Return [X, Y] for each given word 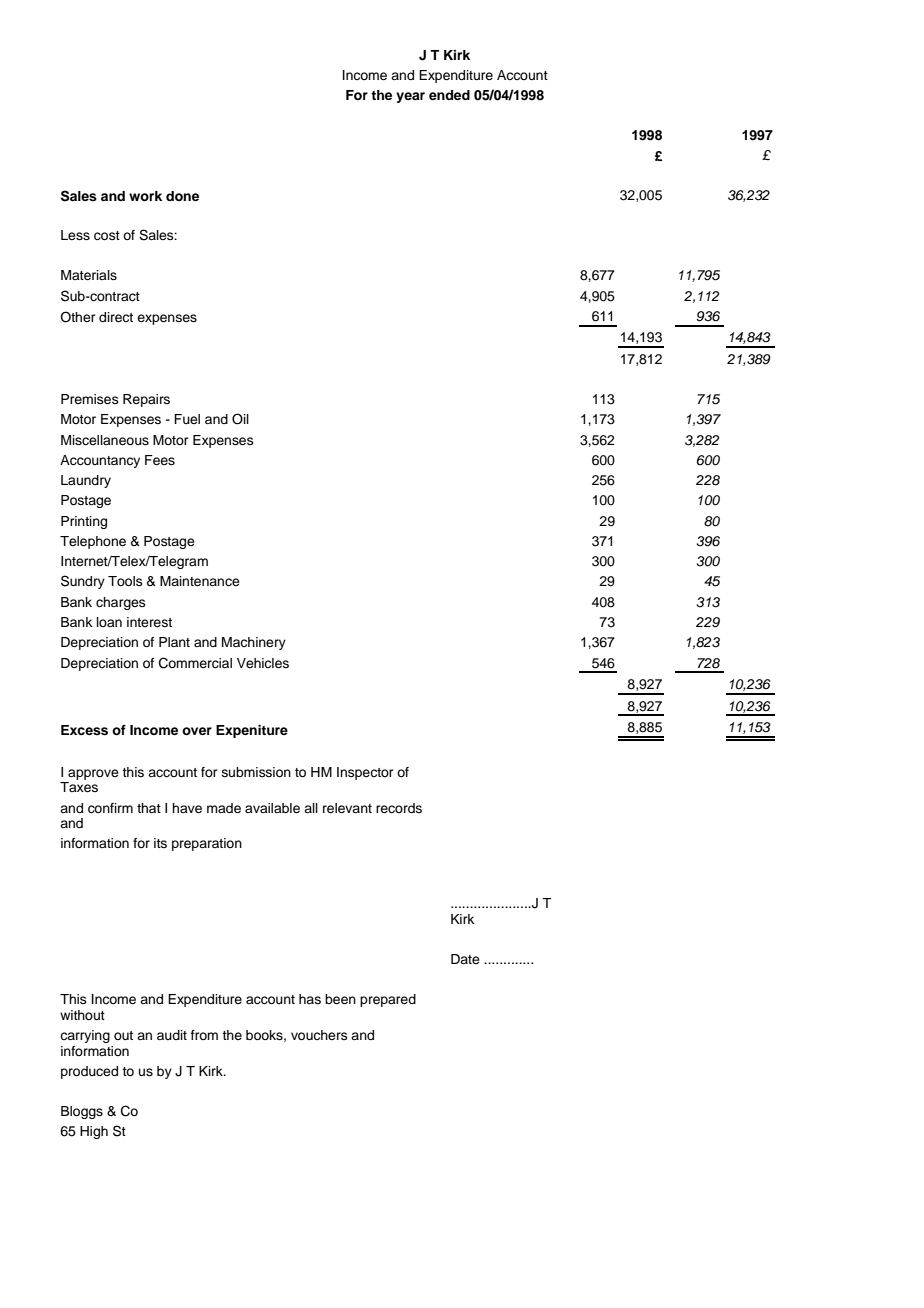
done [182, 196]
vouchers [319, 1035]
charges [121, 603]
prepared [388, 1000]
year [410, 97]
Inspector [365, 773]
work [145, 196]
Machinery [254, 643]
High [94, 1132]
